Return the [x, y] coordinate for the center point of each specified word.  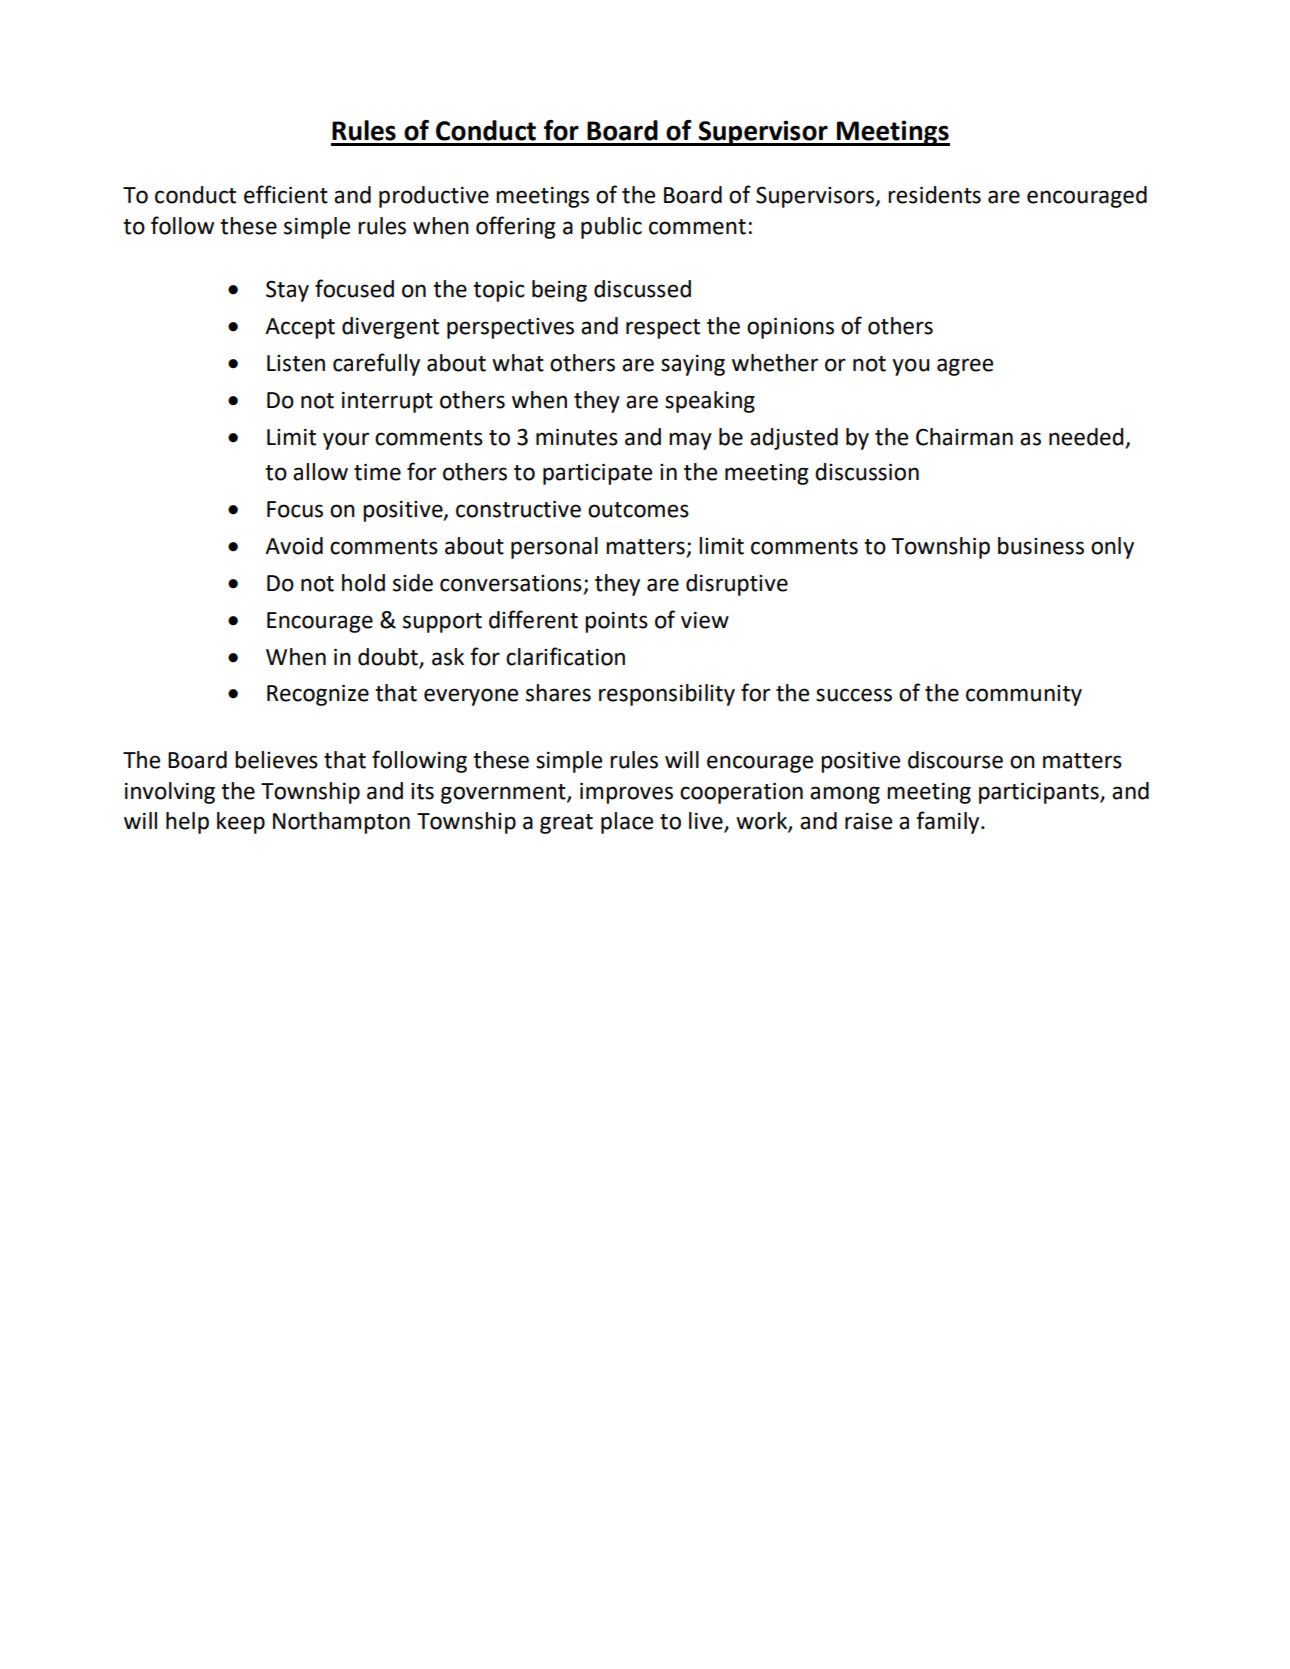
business [1041, 546]
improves [626, 793]
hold [363, 583]
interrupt [387, 402]
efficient [286, 194]
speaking [710, 402]
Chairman [964, 437]
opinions [790, 328]
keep [241, 823]
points [616, 622]
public [611, 228]
